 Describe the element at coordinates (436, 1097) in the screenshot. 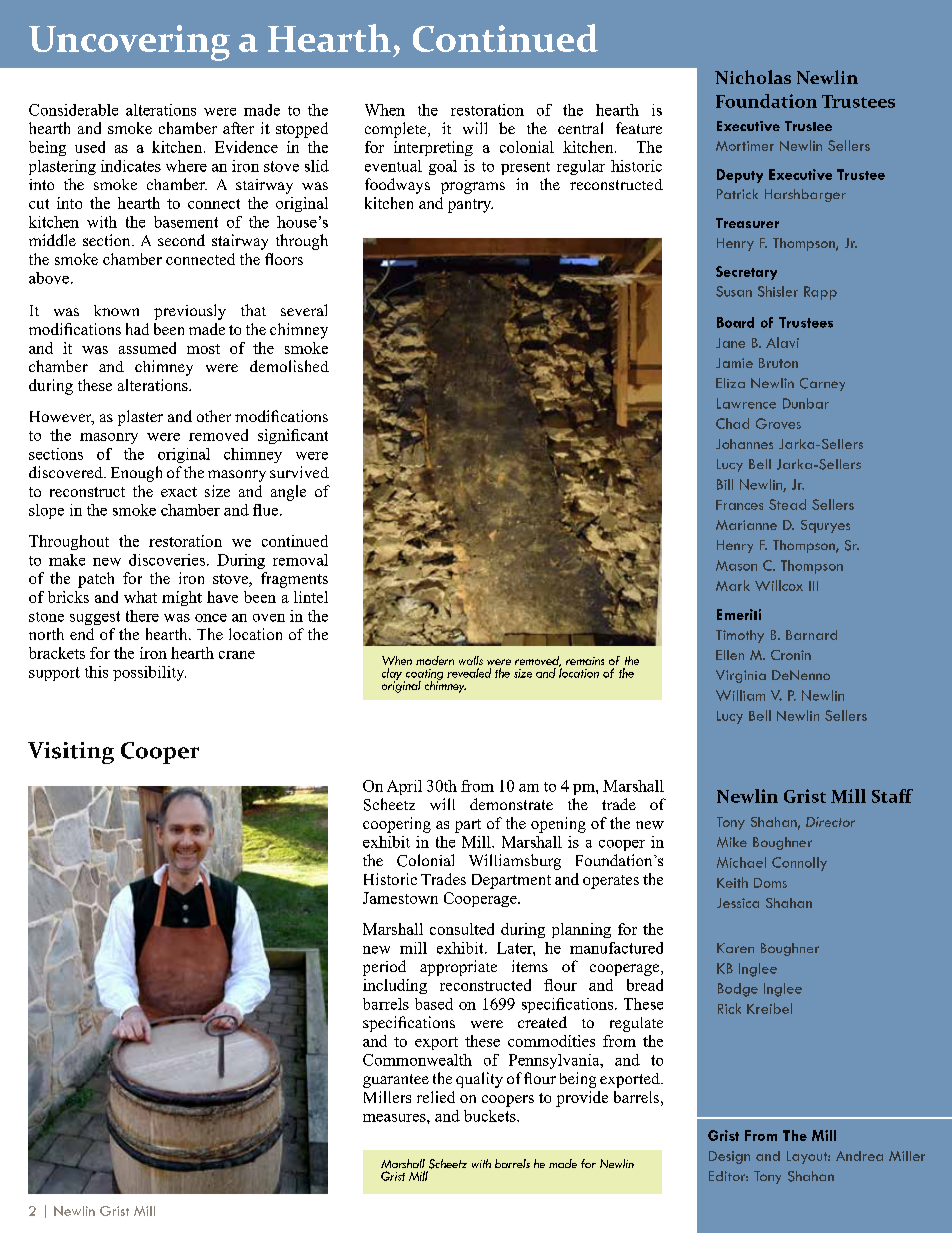

I see `relied` at that location.
